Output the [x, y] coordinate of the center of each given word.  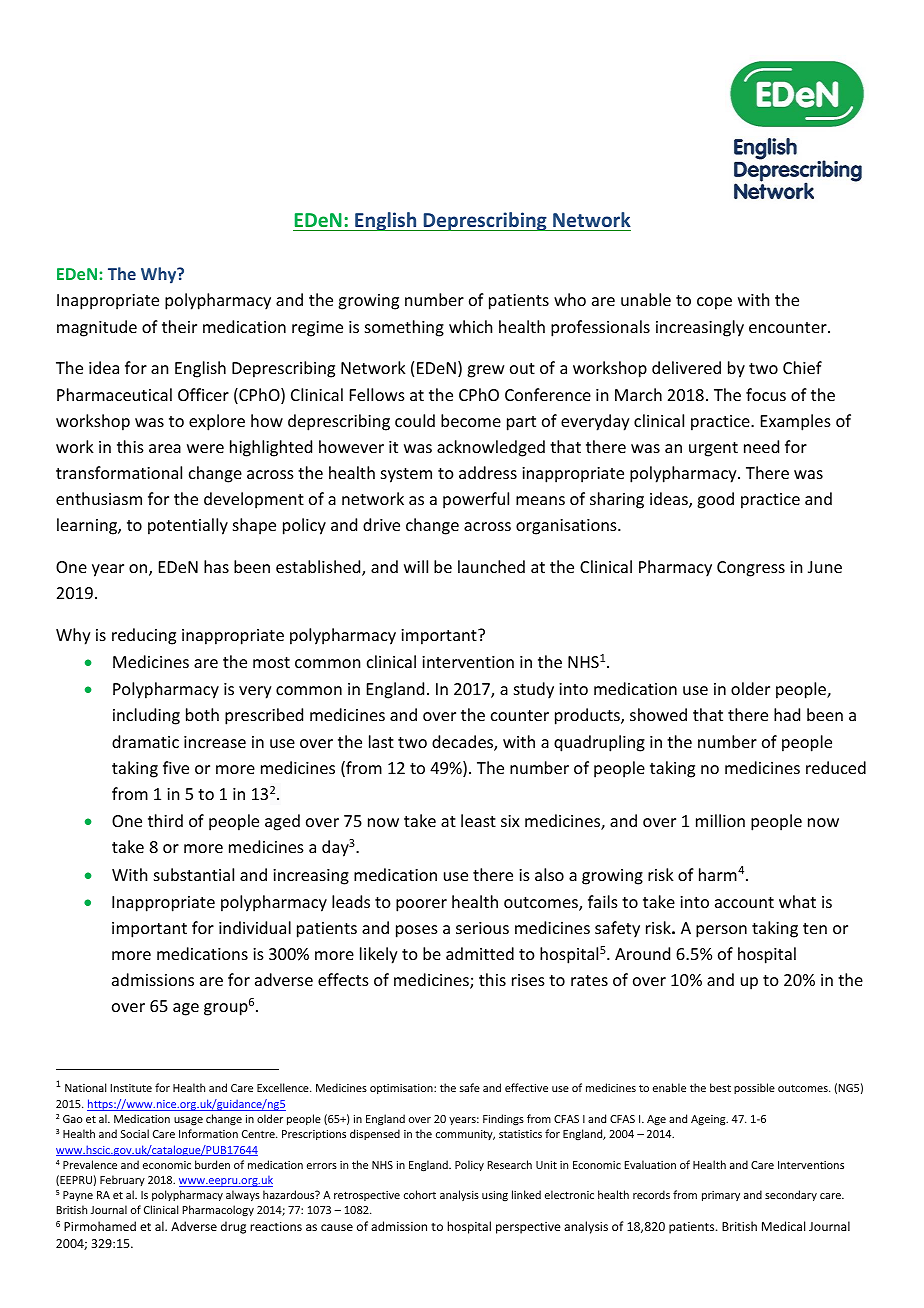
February [122, 1180]
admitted [480, 953]
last [381, 741]
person [721, 931]
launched [491, 566]
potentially [188, 526]
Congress [751, 569]
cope [714, 303]
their [179, 326]
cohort [420, 1194]
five [176, 767]
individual [255, 927]
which [470, 326]
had [787, 714]
